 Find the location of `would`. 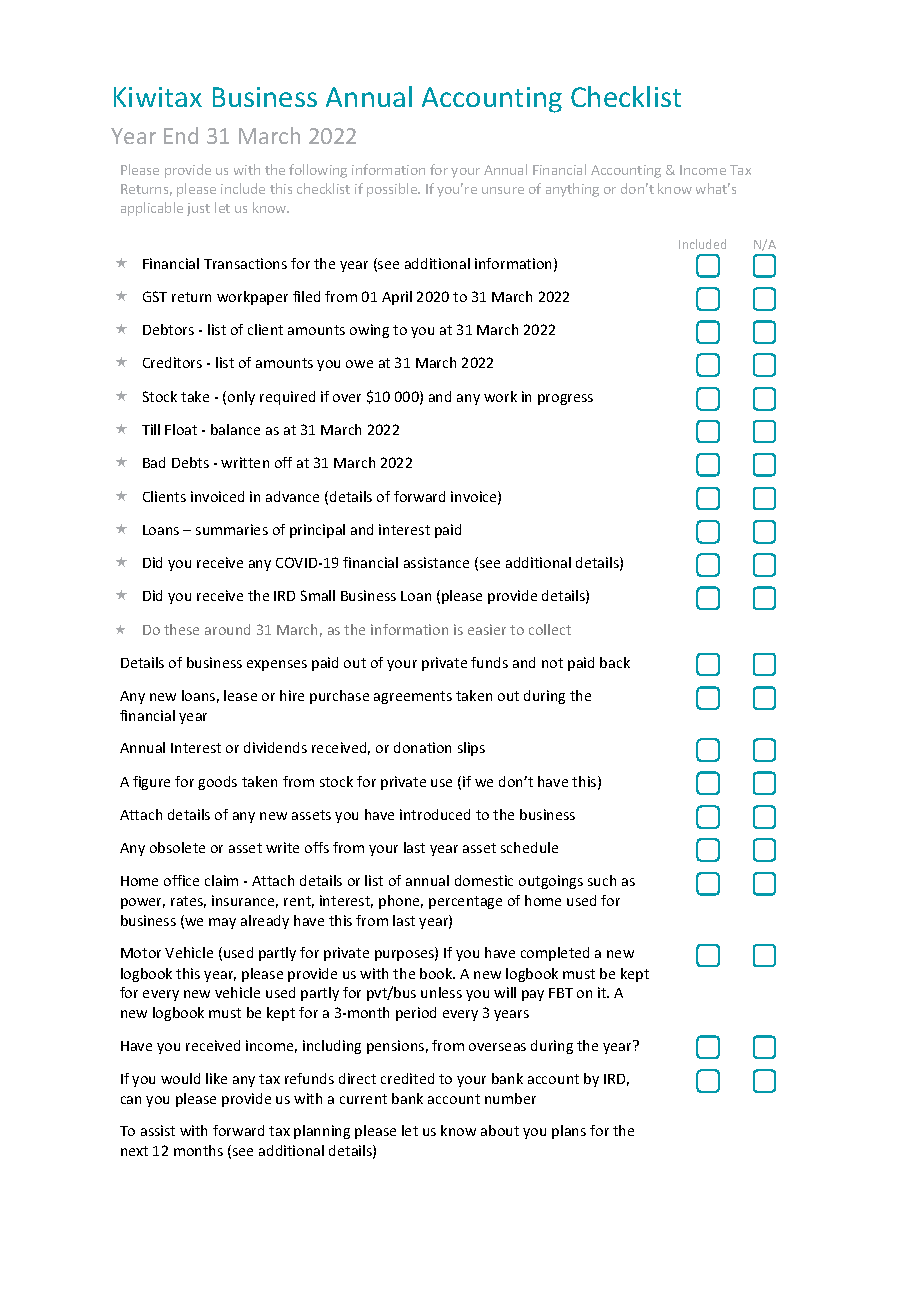

would is located at coordinates (180, 1078).
